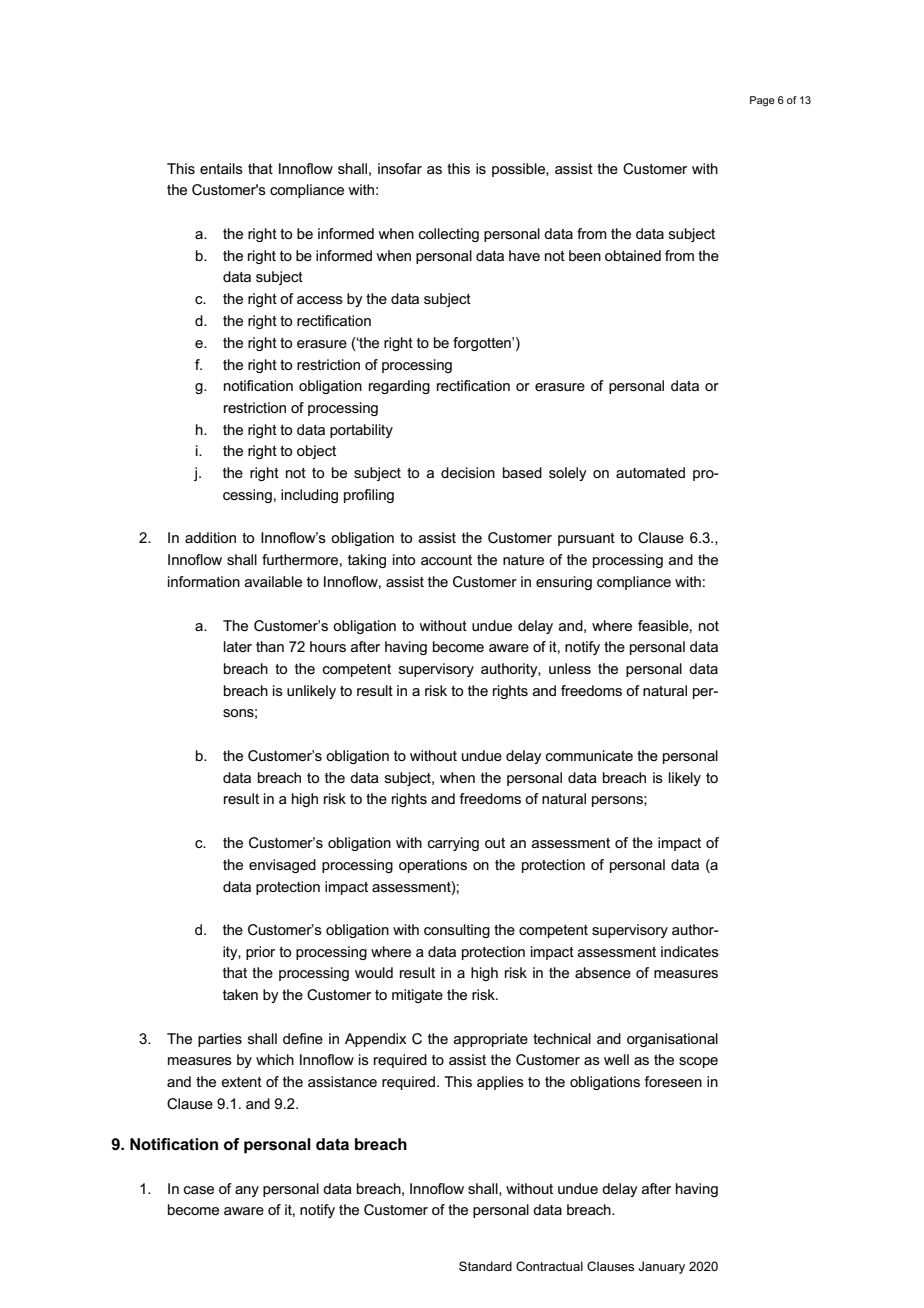 The width and height of the screenshot is (924, 1308). What do you see at coordinates (468, 472) in the screenshot?
I see `decision` at bounding box center [468, 472].
